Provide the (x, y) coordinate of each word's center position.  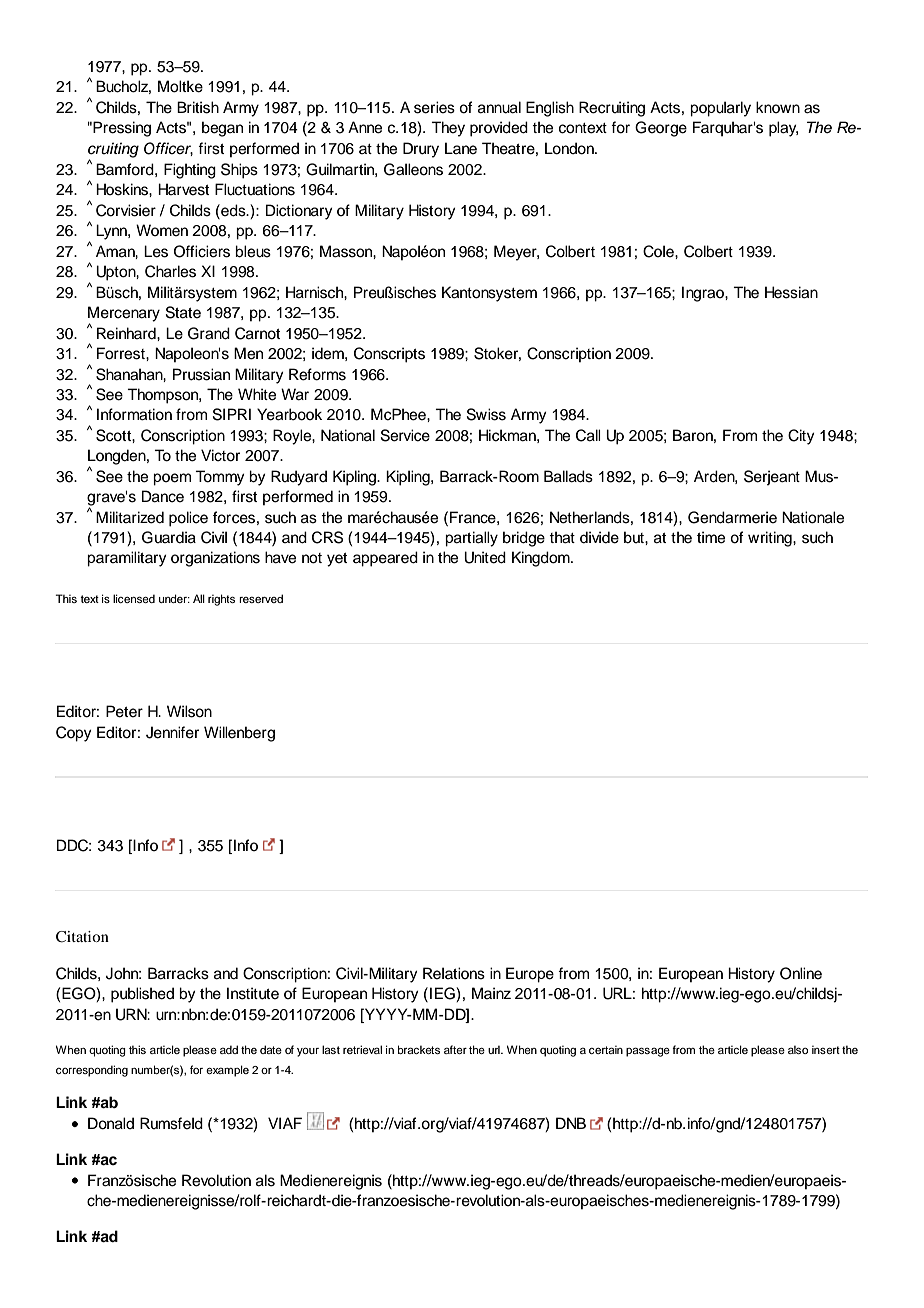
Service (405, 435)
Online (801, 973)
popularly (720, 109)
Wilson (189, 711)
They (448, 129)
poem (172, 479)
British (198, 107)
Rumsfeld (171, 1123)
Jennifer (172, 732)
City (801, 437)
